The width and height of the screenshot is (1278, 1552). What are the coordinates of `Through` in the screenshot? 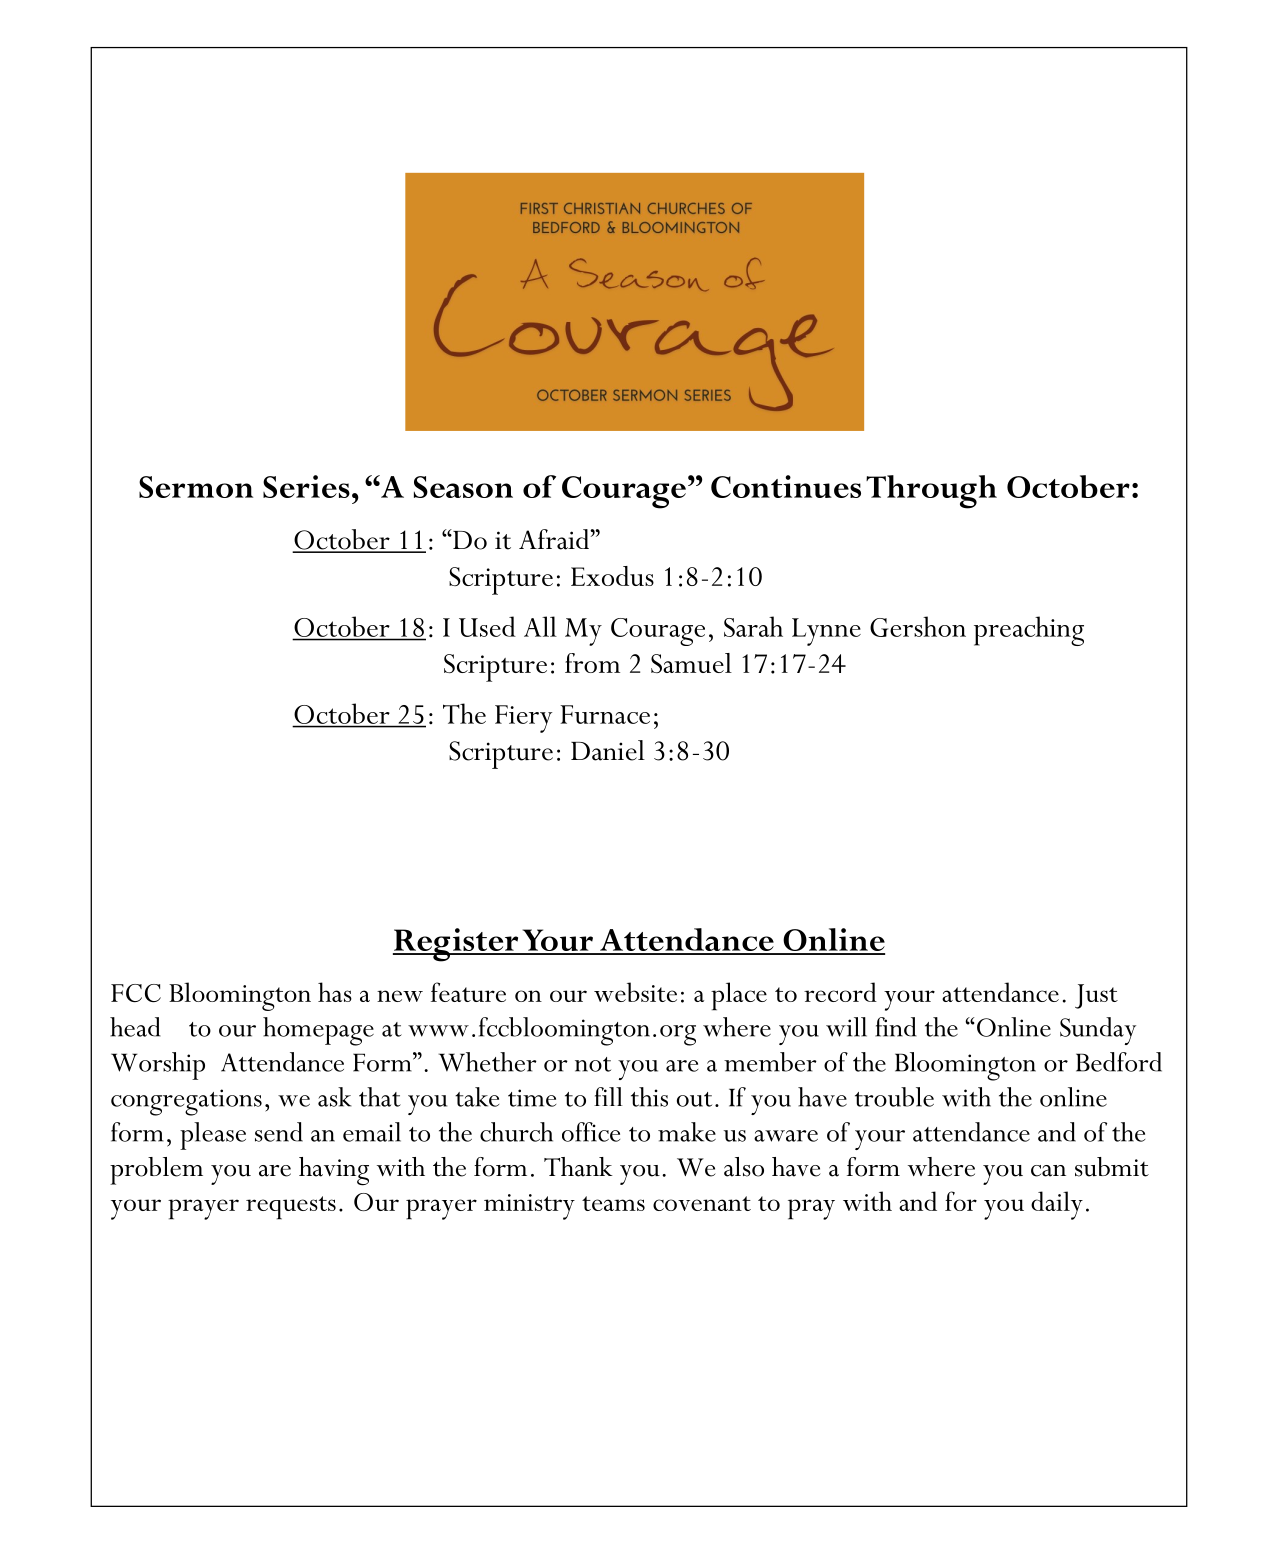 It's located at (931, 492).
